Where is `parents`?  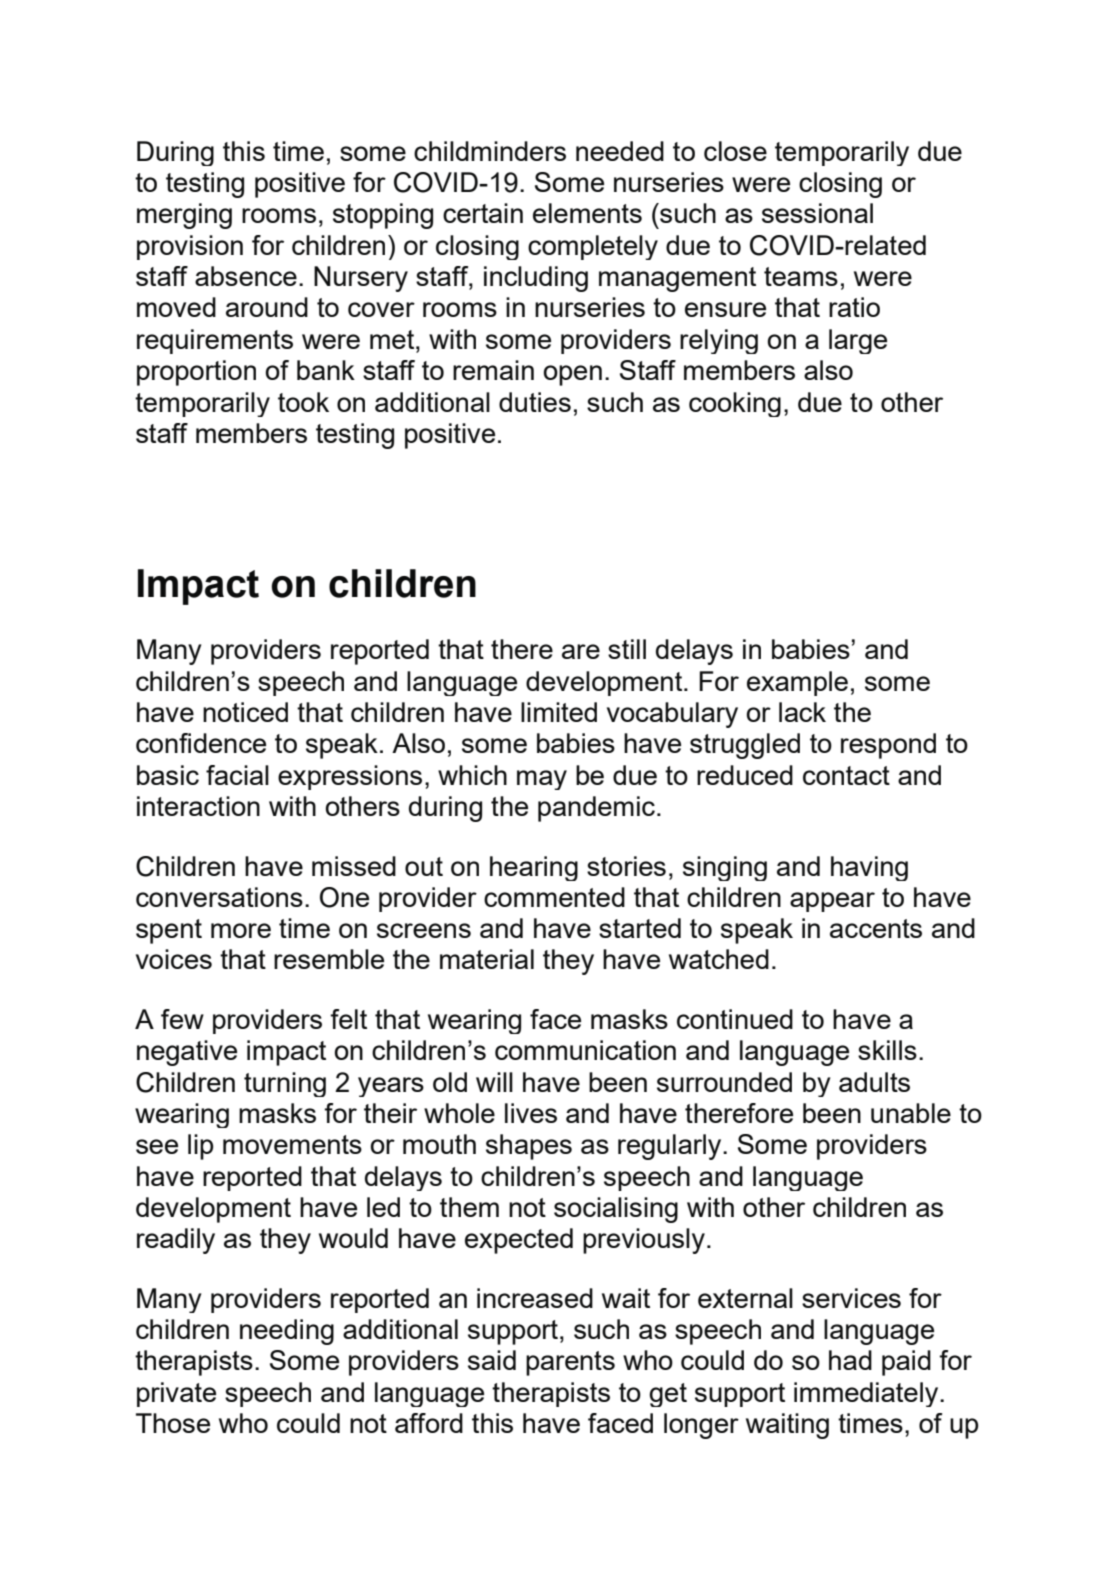
parents is located at coordinates (570, 1363).
